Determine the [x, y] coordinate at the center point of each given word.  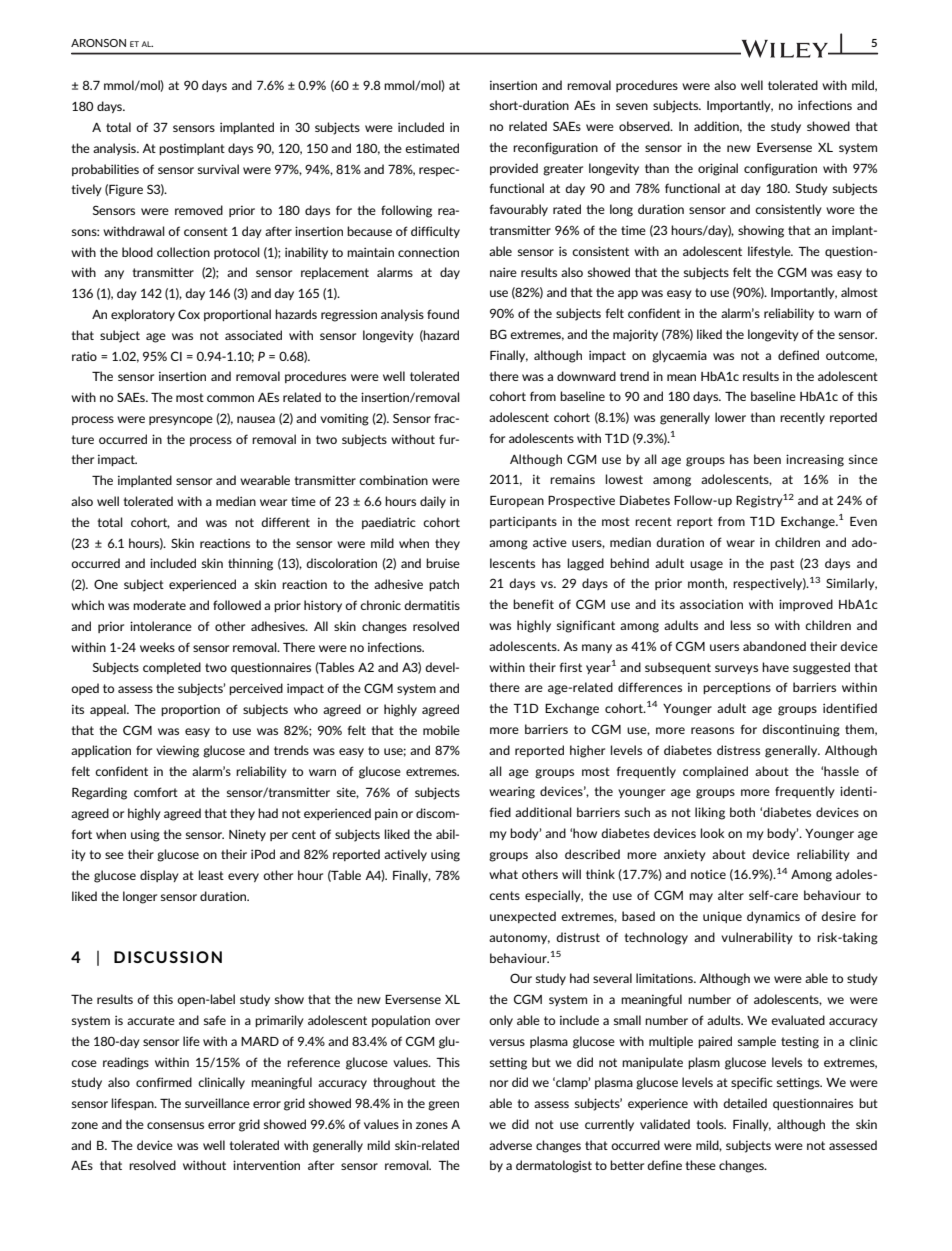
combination [393, 480]
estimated [432, 148]
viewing [177, 751]
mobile [441, 730]
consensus [175, 1125]
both [742, 812]
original [718, 169]
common [230, 398]
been [767, 459]
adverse [510, 1145]
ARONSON [98, 43]
